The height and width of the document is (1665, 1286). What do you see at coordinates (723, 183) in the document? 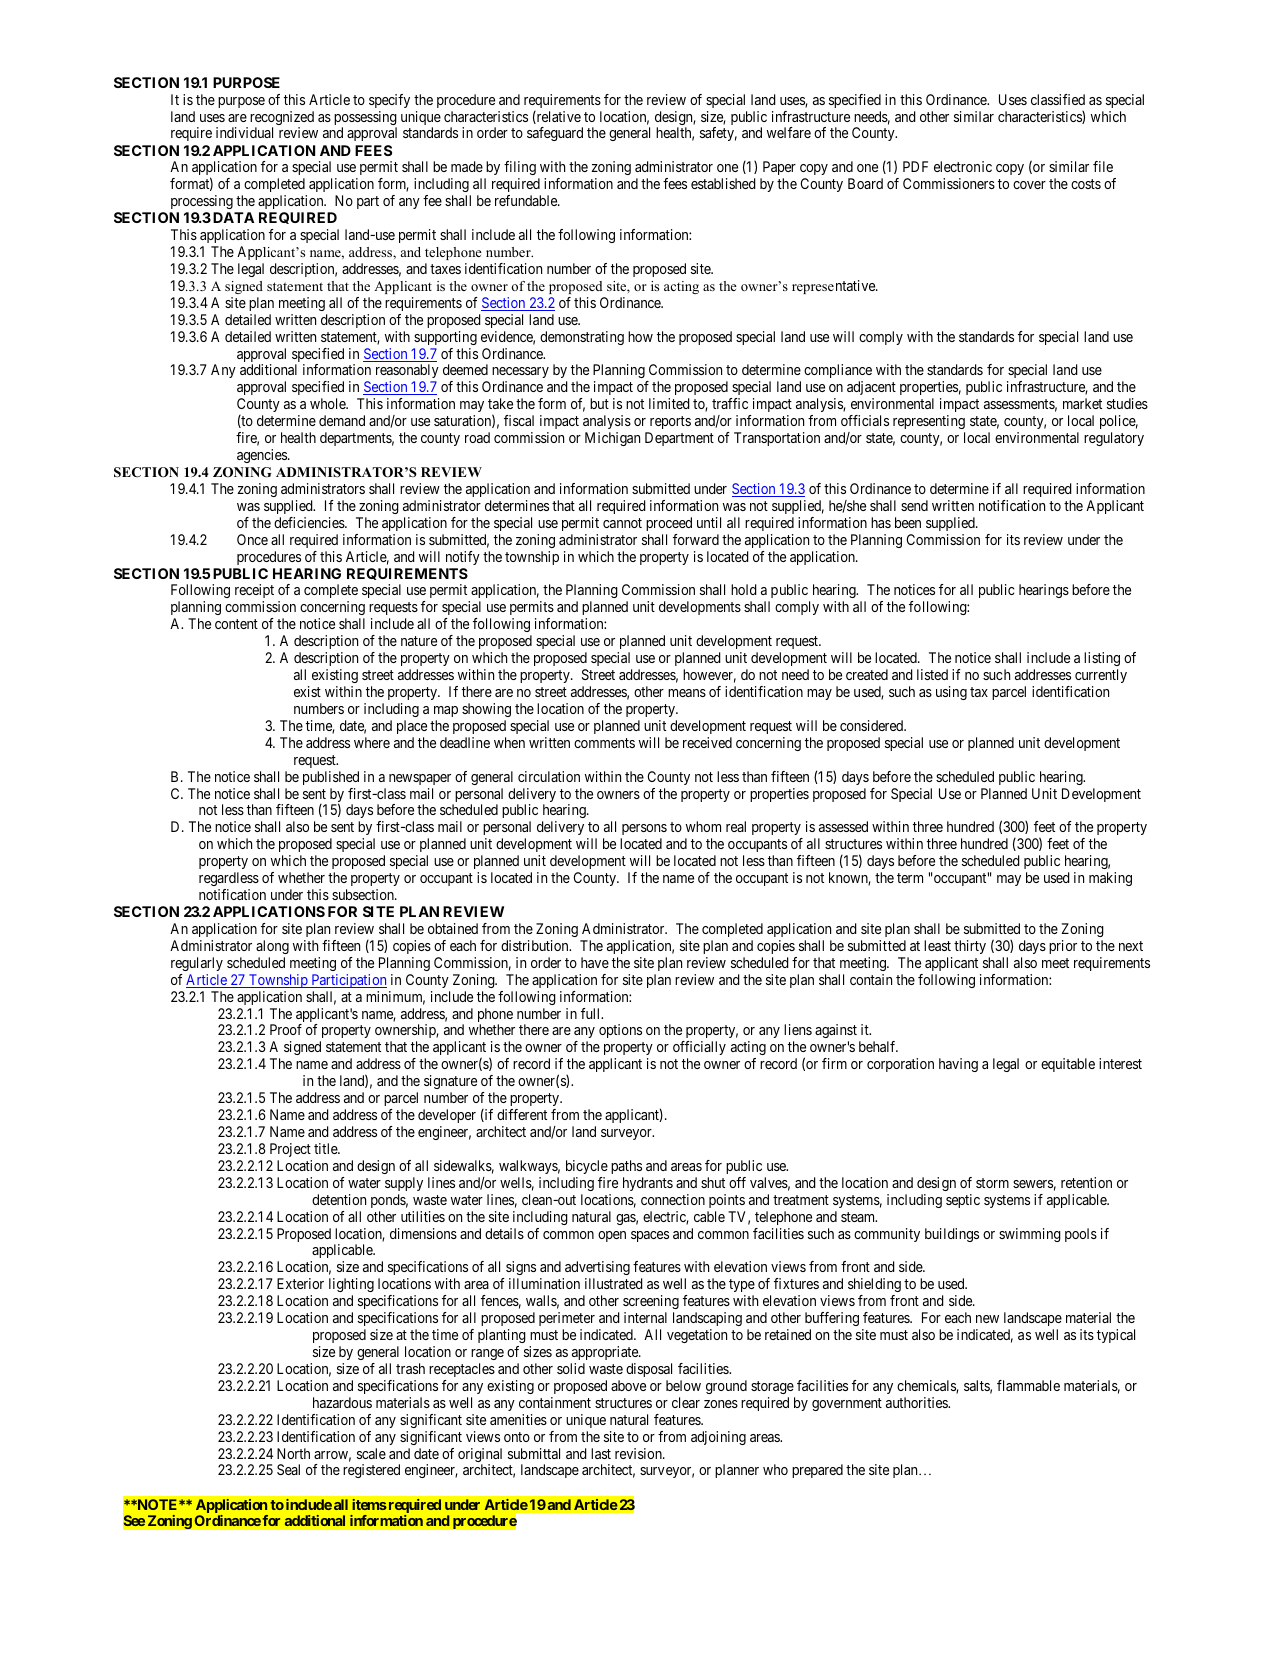
I see `established` at bounding box center [723, 183].
